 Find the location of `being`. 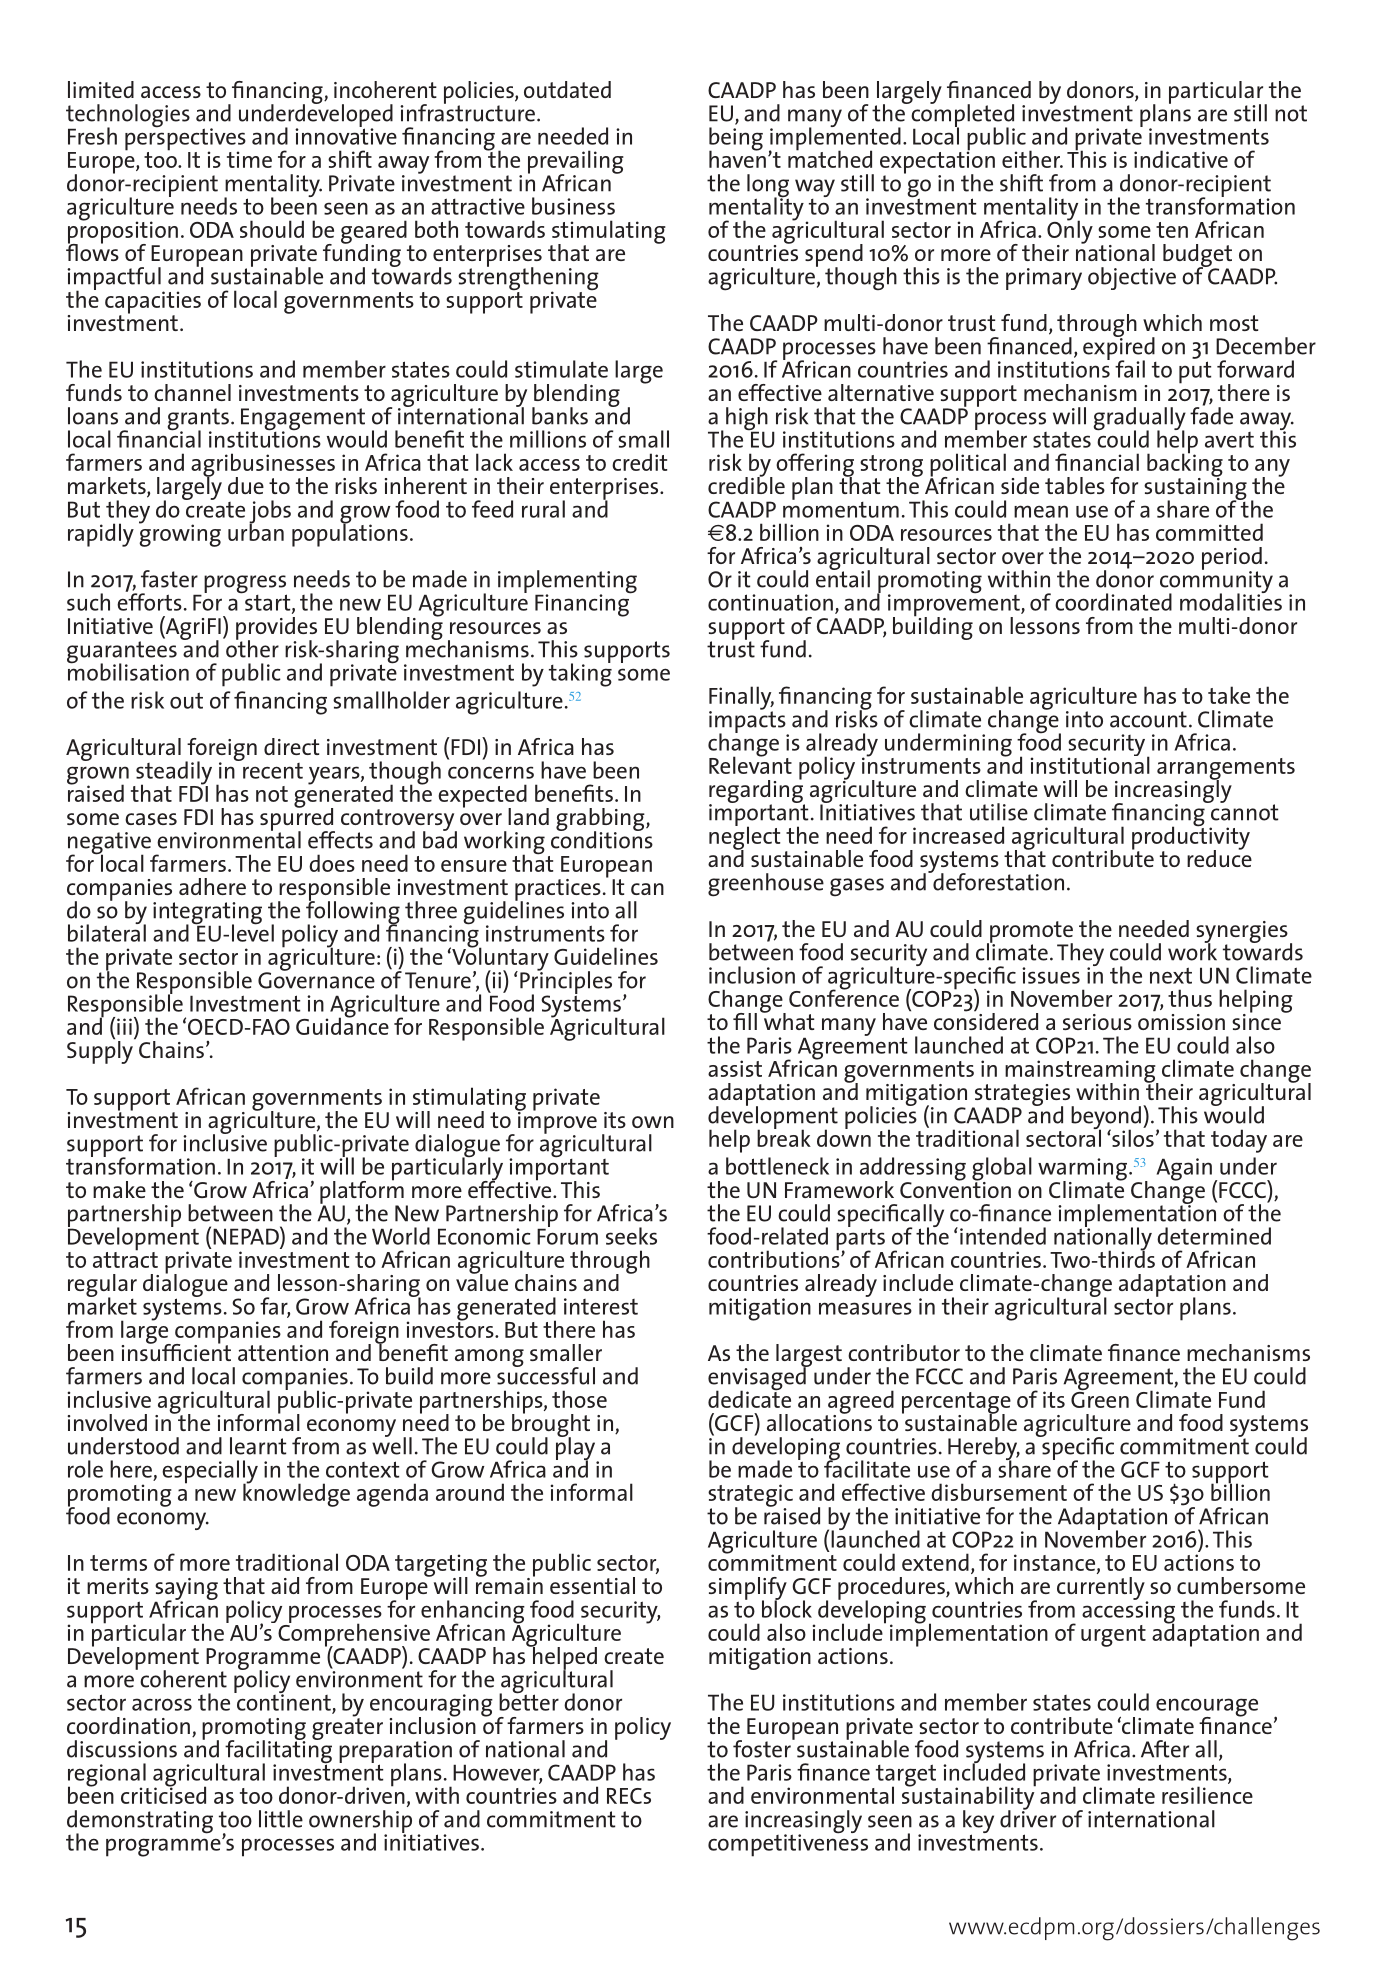

being is located at coordinates (736, 140).
